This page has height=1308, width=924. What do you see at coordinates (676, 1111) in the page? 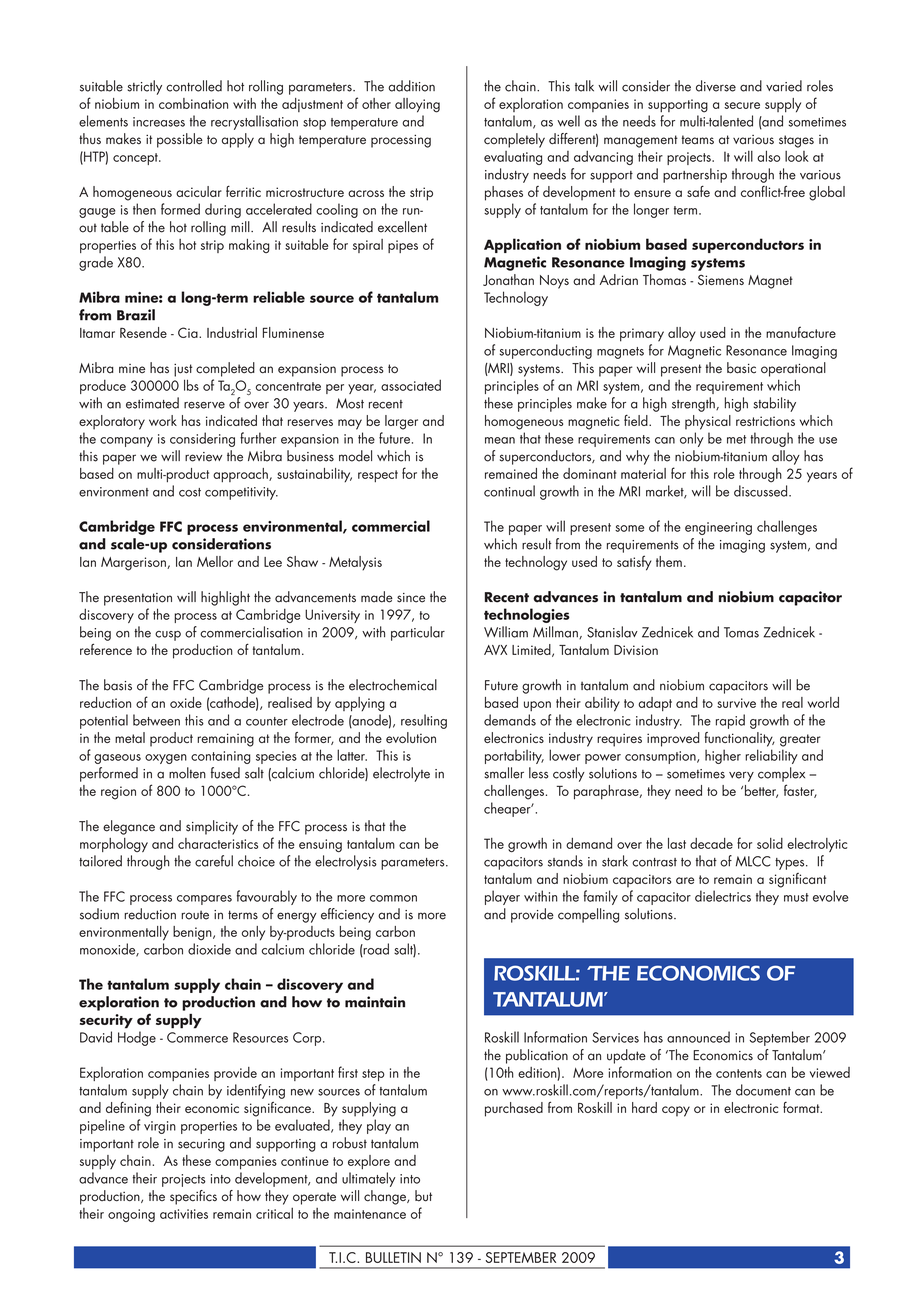
I see `copy` at bounding box center [676, 1111].
